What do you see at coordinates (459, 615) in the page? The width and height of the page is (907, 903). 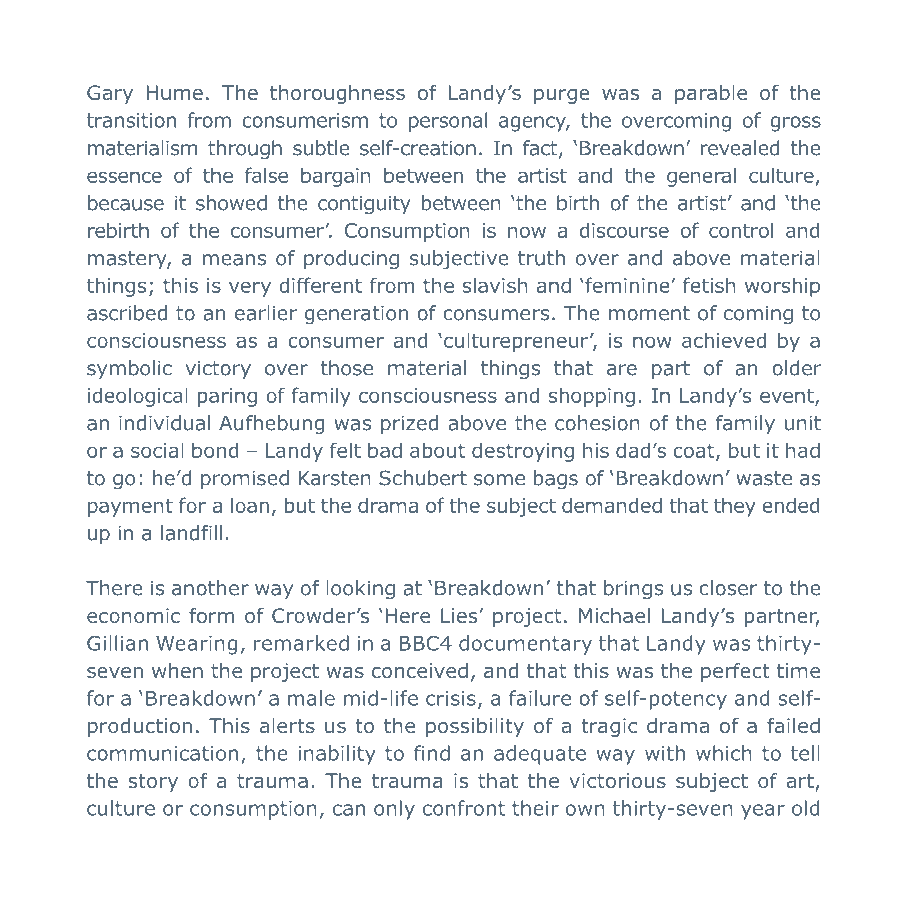 I see `Lies` at bounding box center [459, 615].
